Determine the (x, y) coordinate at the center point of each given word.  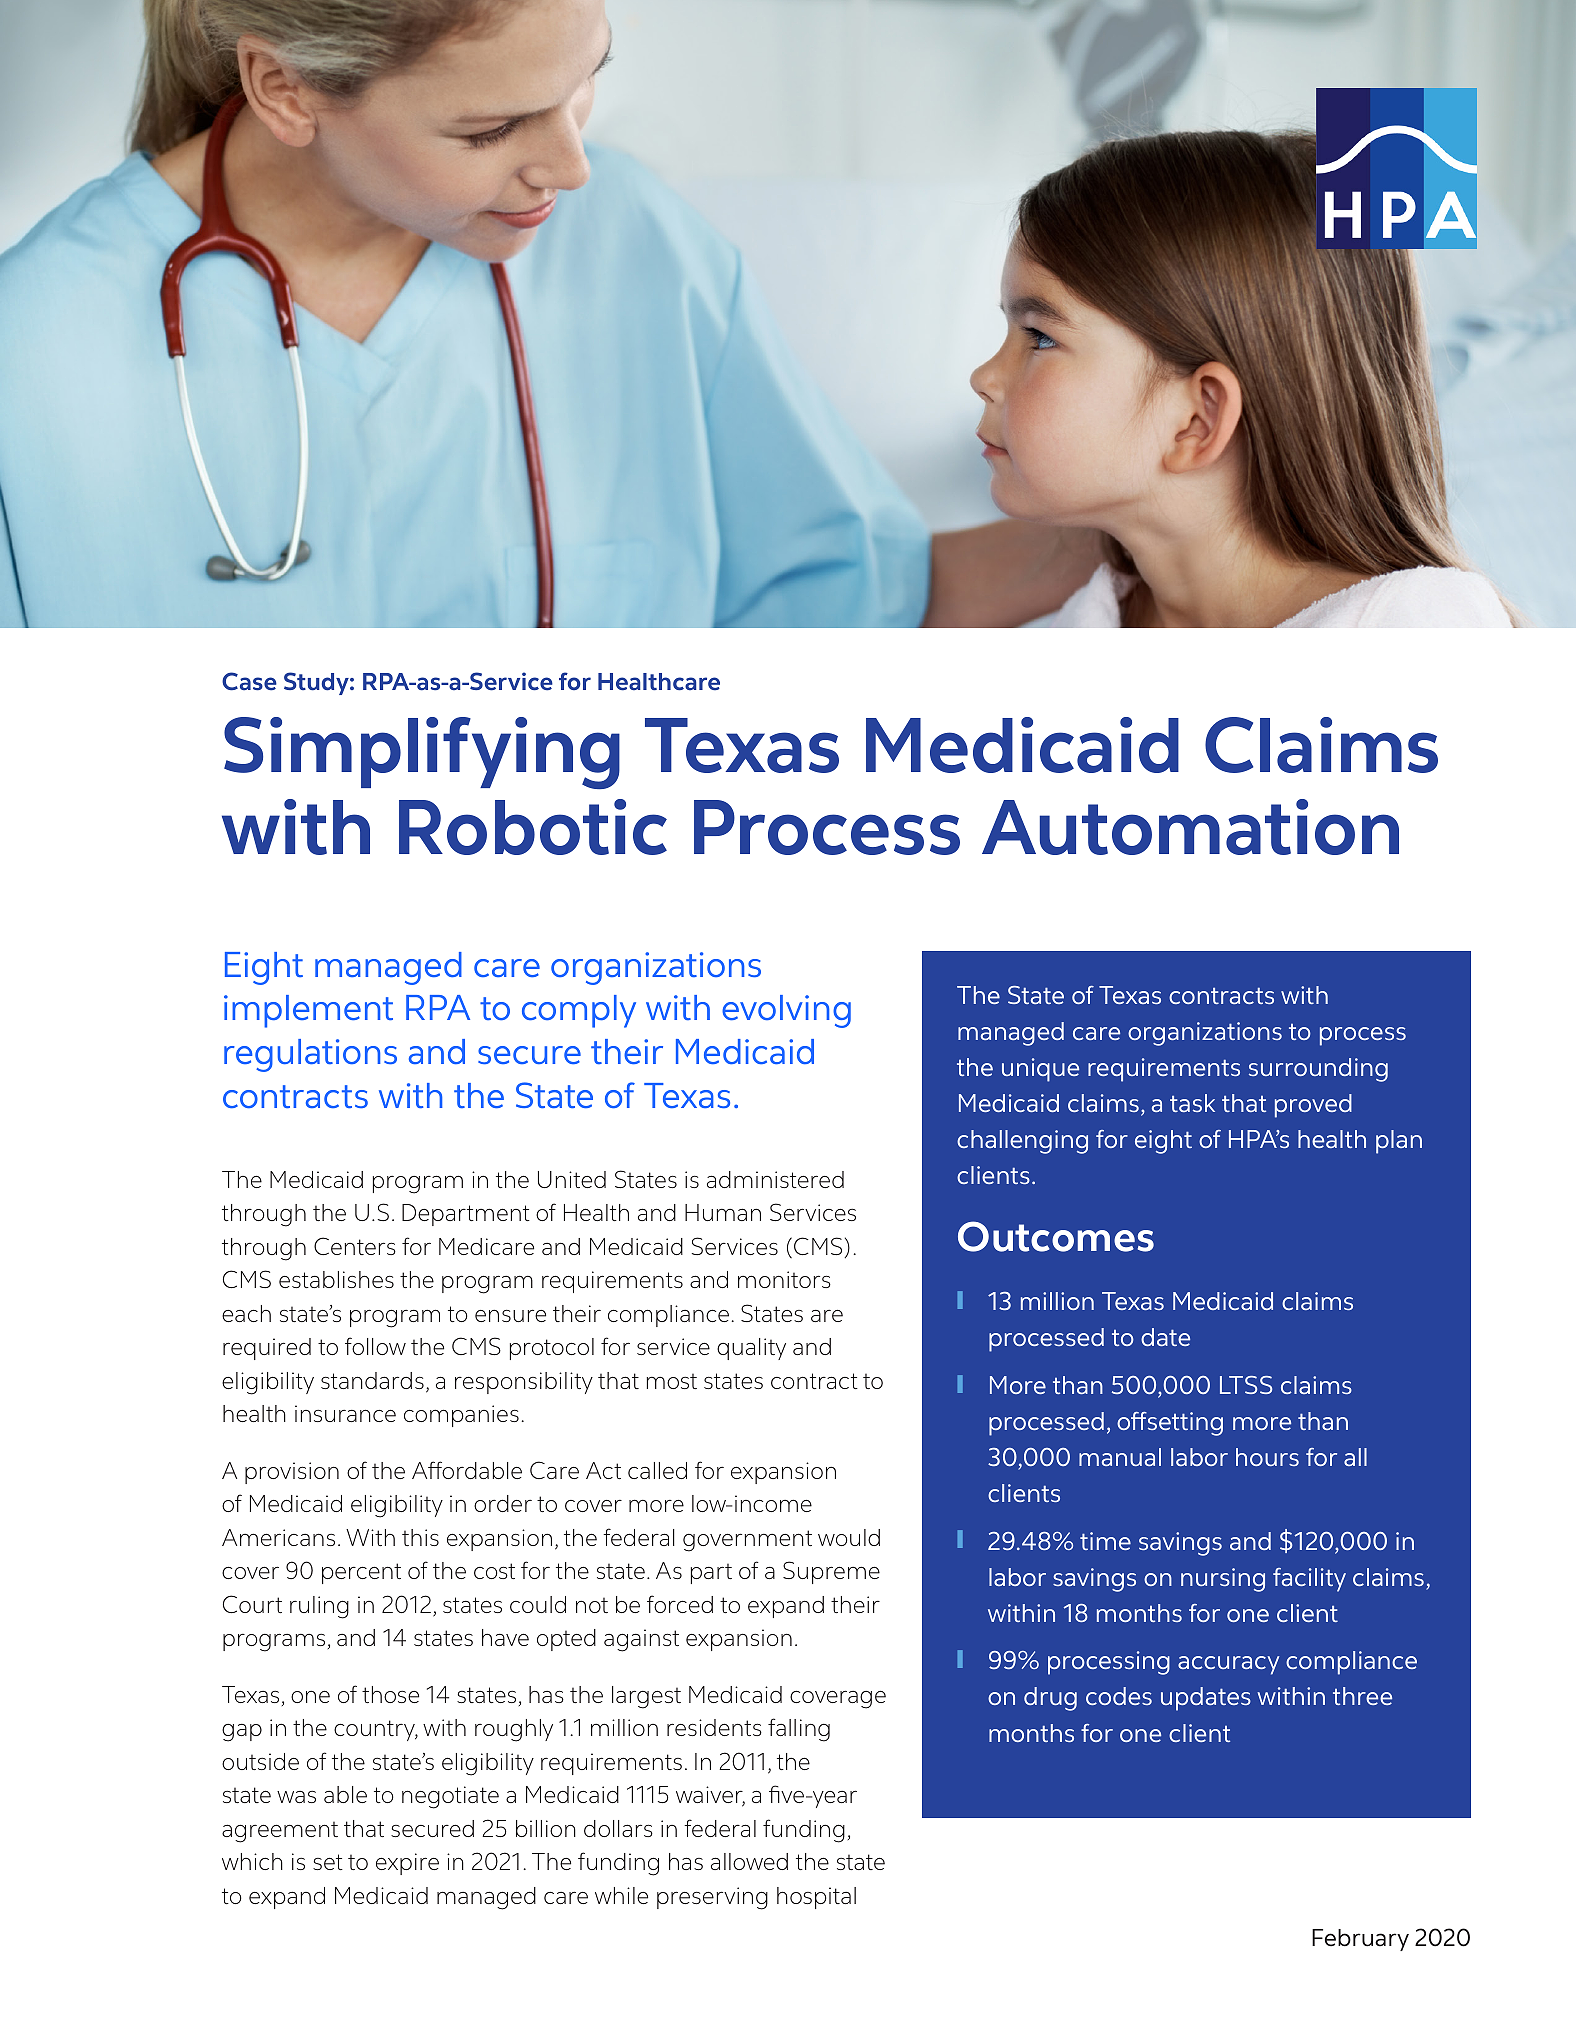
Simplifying (422, 753)
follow (375, 1346)
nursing (1223, 1580)
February (1360, 1940)
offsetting (1170, 1424)
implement (308, 1011)
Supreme (831, 1572)
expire (407, 1864)
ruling (319, 1607)
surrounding (1318, 1070)
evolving (786, 1011)
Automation (1190, 827)
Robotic (533, 827)
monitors (784, 1279)
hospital (816, 1898)
